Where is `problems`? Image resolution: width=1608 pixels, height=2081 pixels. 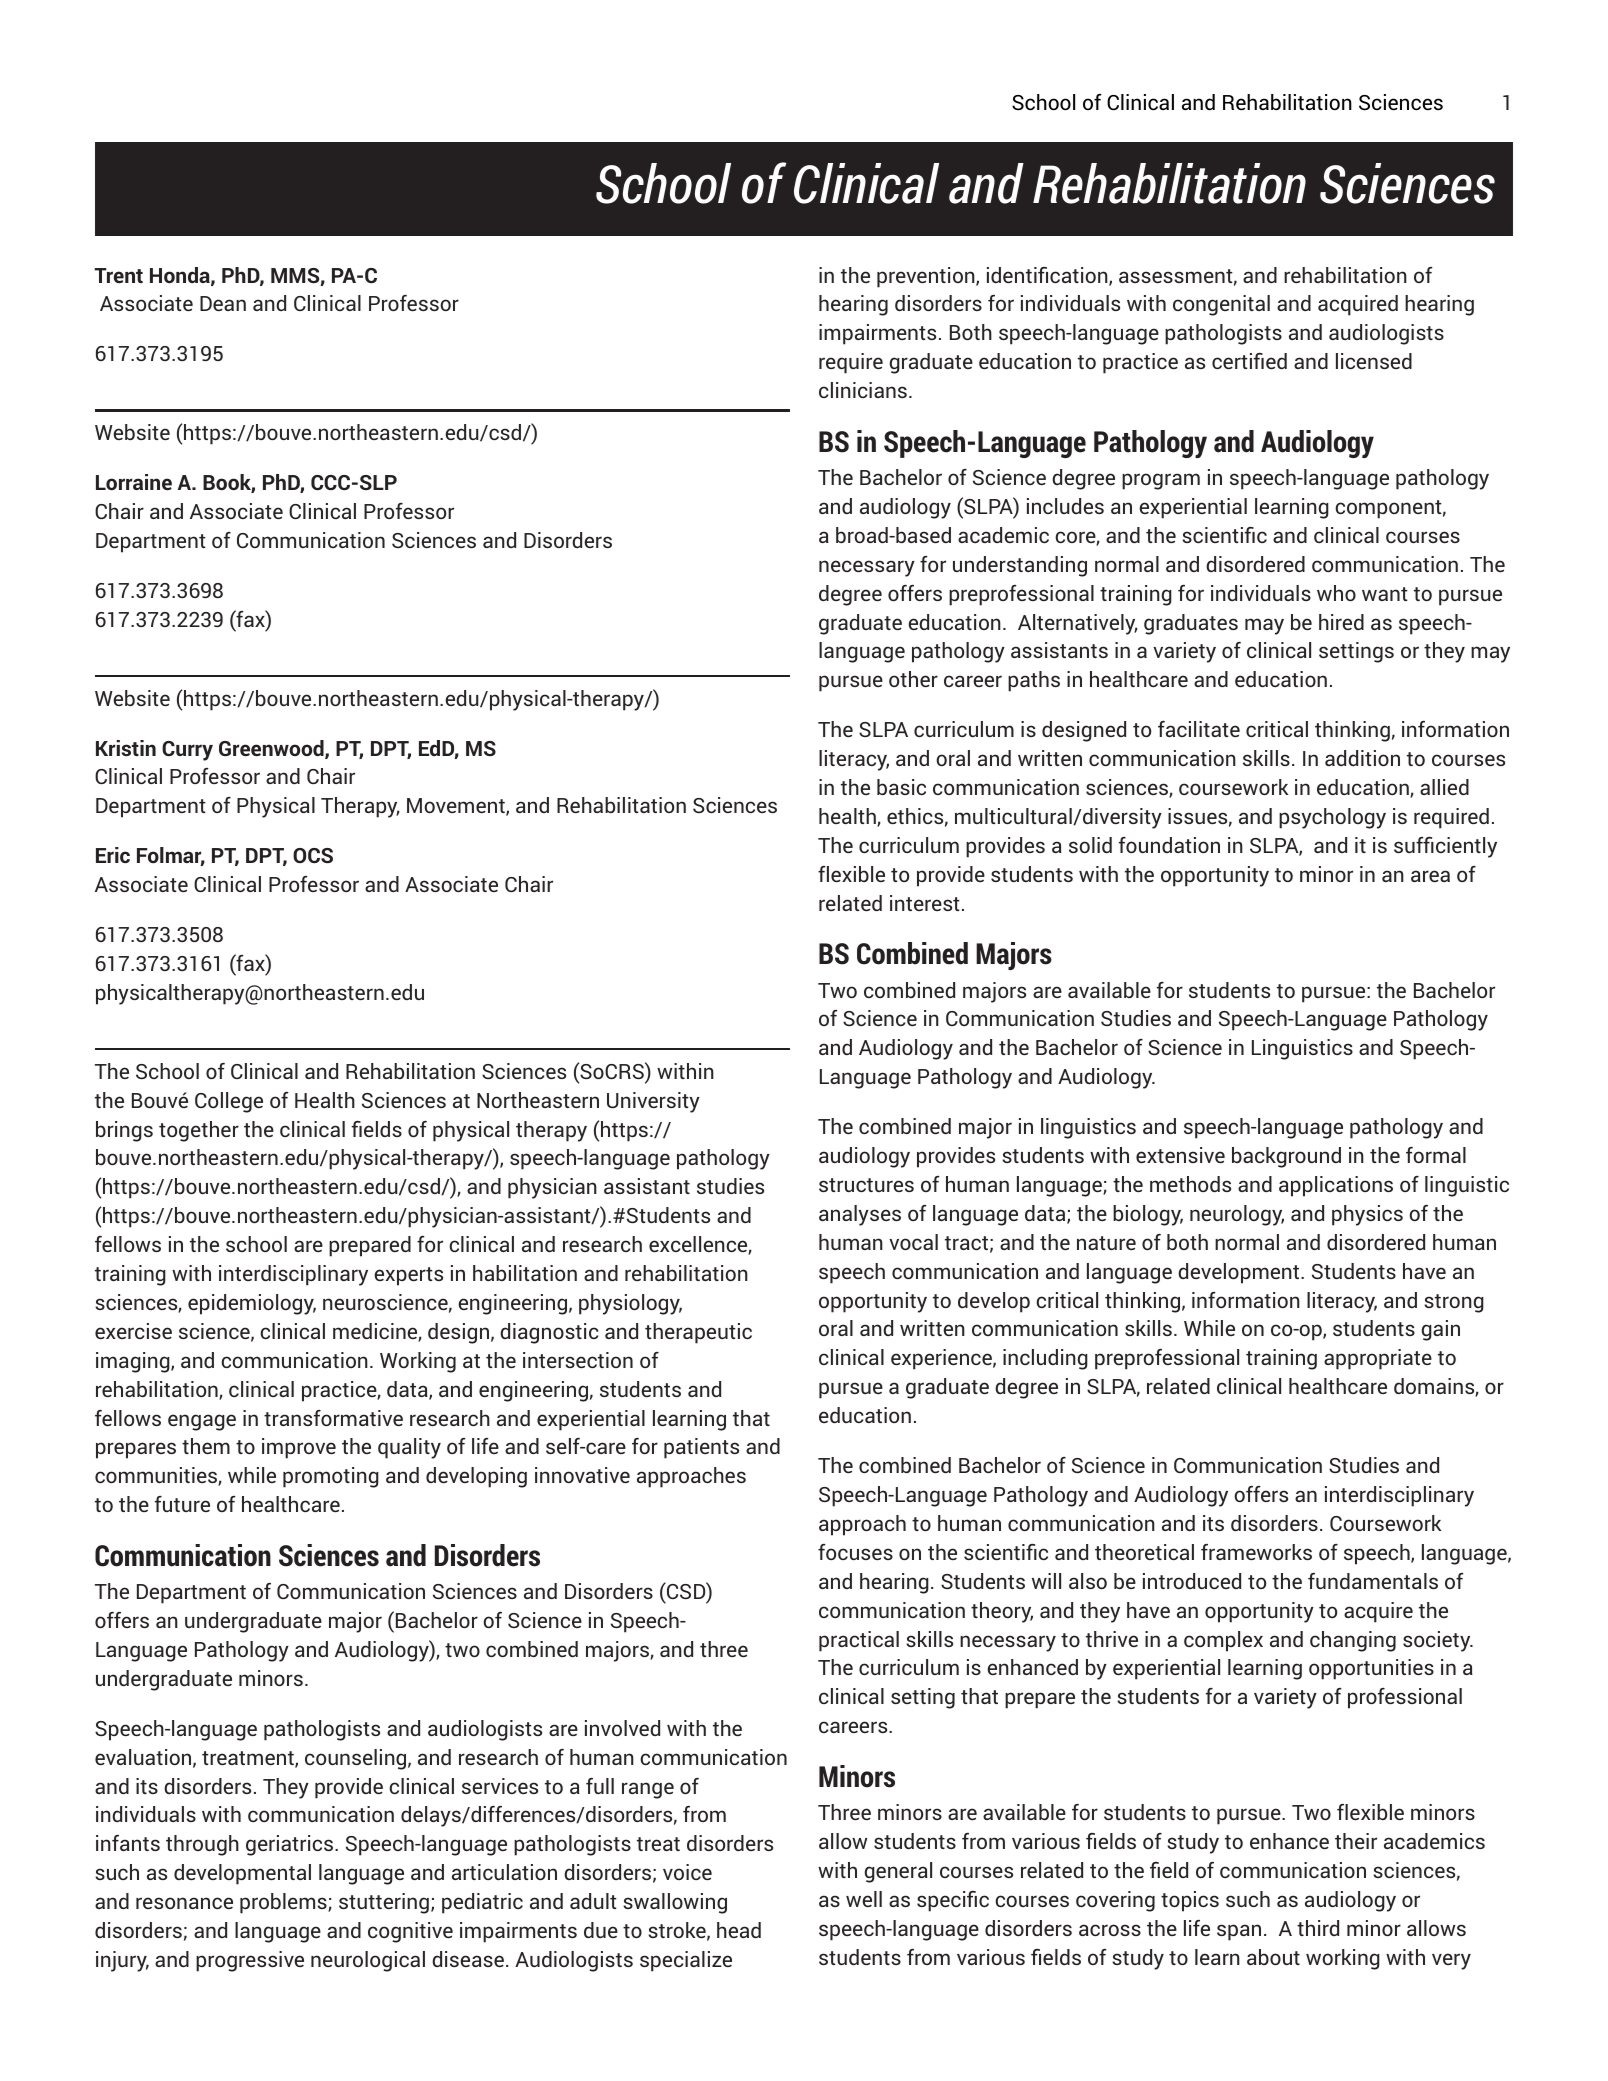
problems is located at coordinates (284, 1903).
